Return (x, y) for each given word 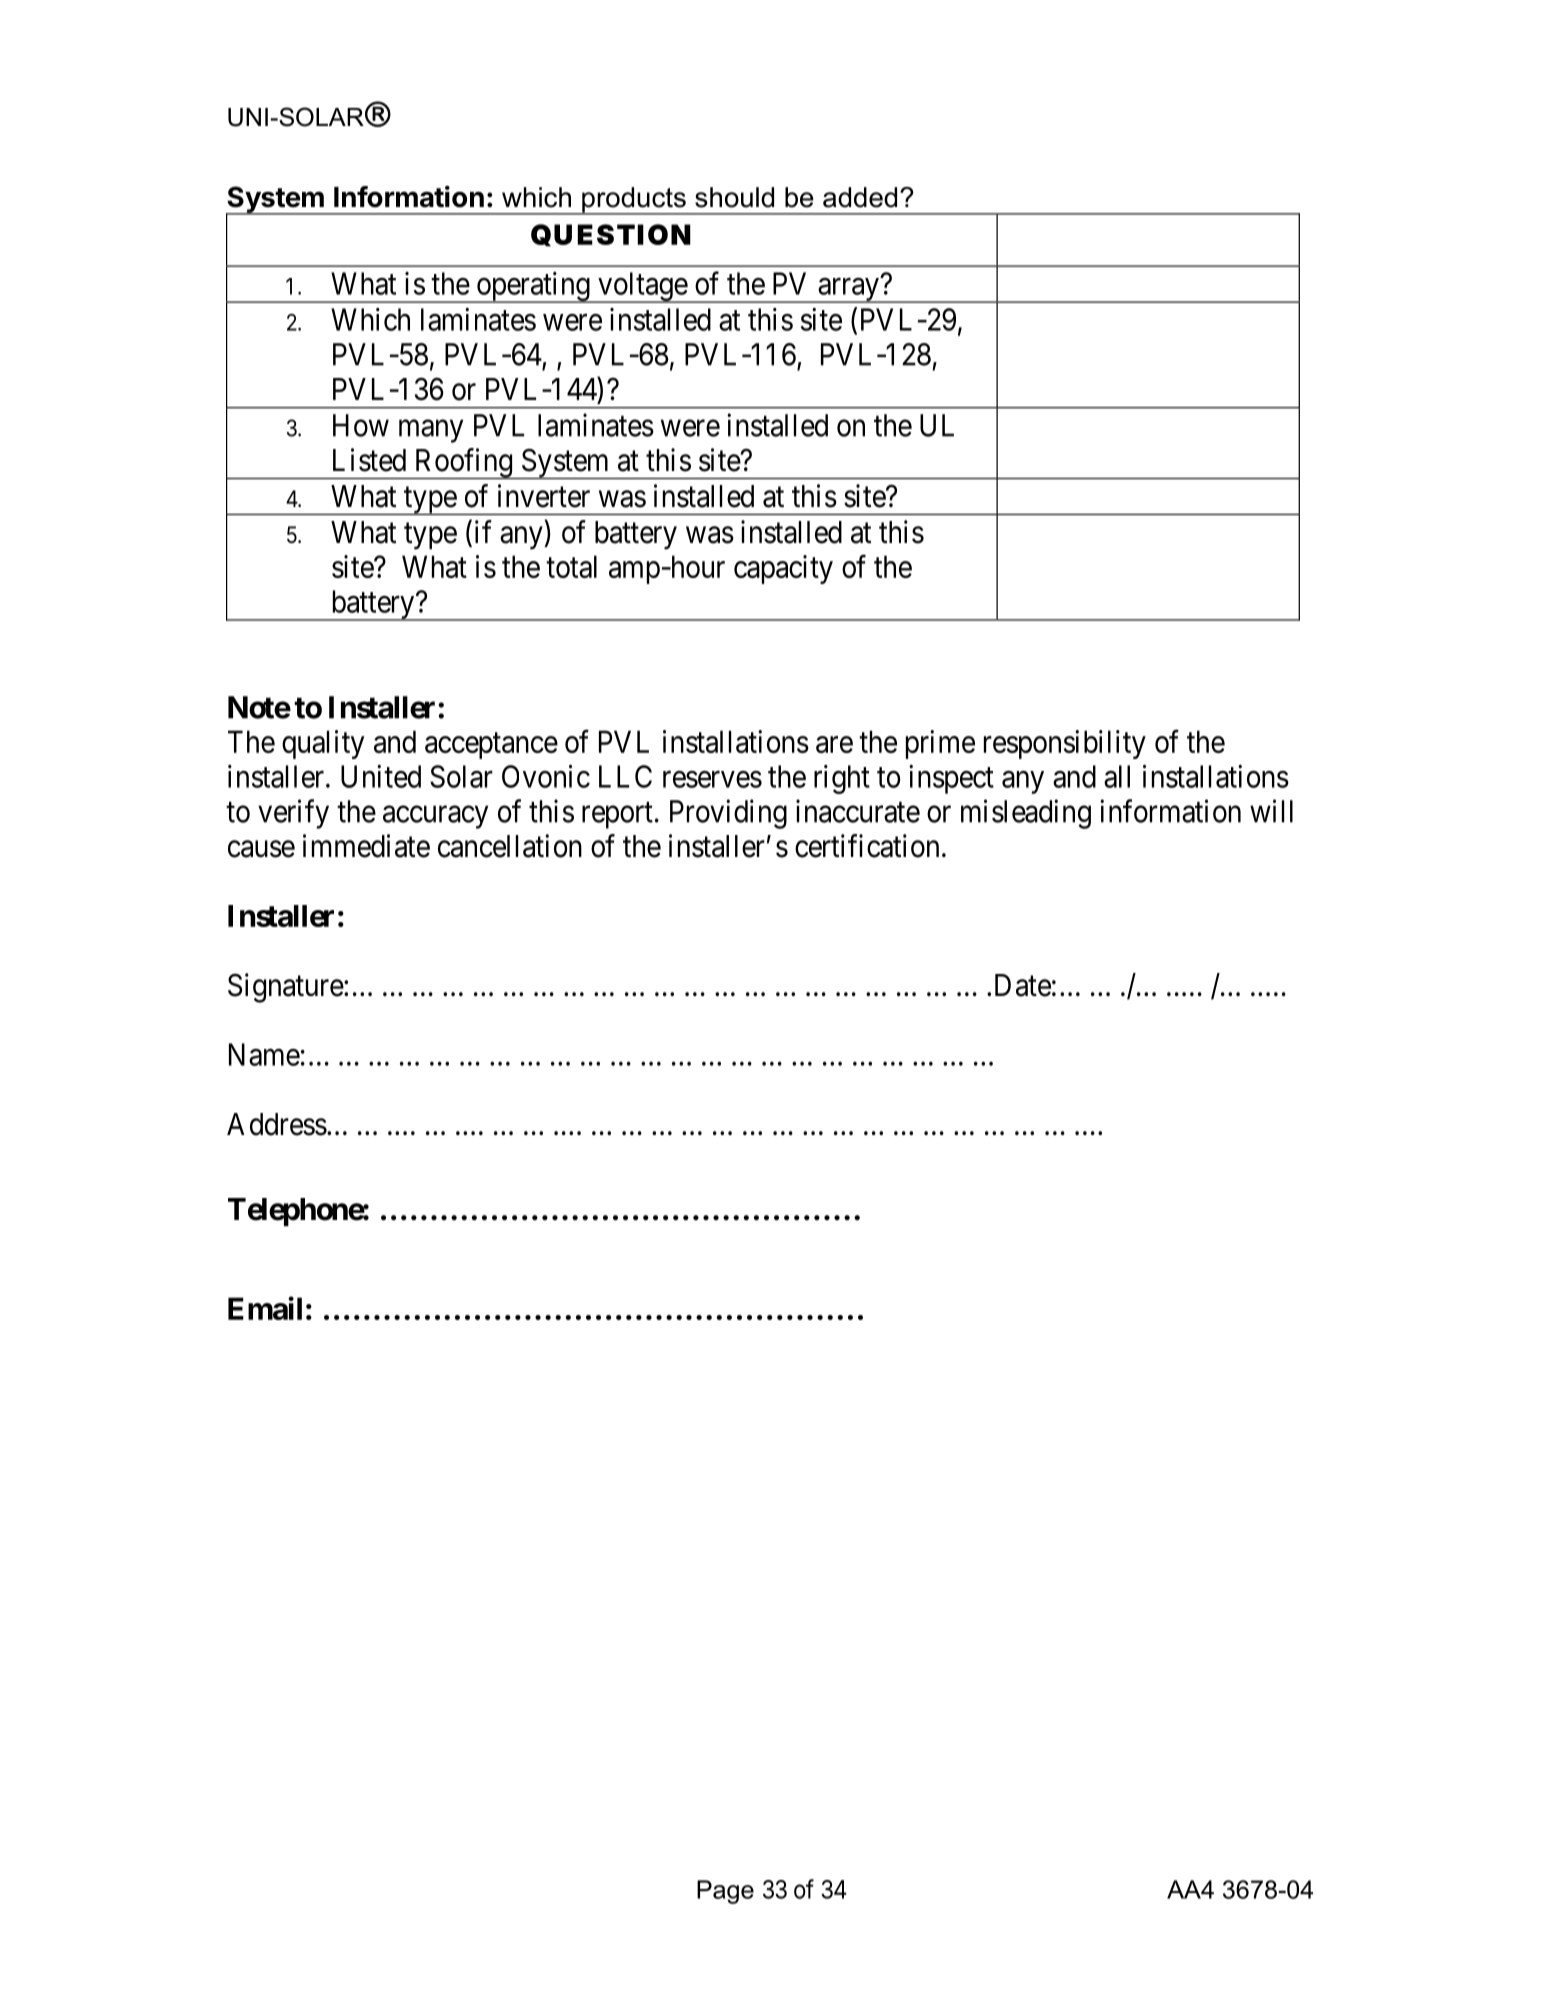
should (734, 197)
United (381, 776)
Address (277, 1124)
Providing (728, 814)
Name (264, 1054)
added (860, 197)
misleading (1026, 814)
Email (265, 1308)
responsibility (1065, 744)
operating (533, 287)
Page (725, 1892)
